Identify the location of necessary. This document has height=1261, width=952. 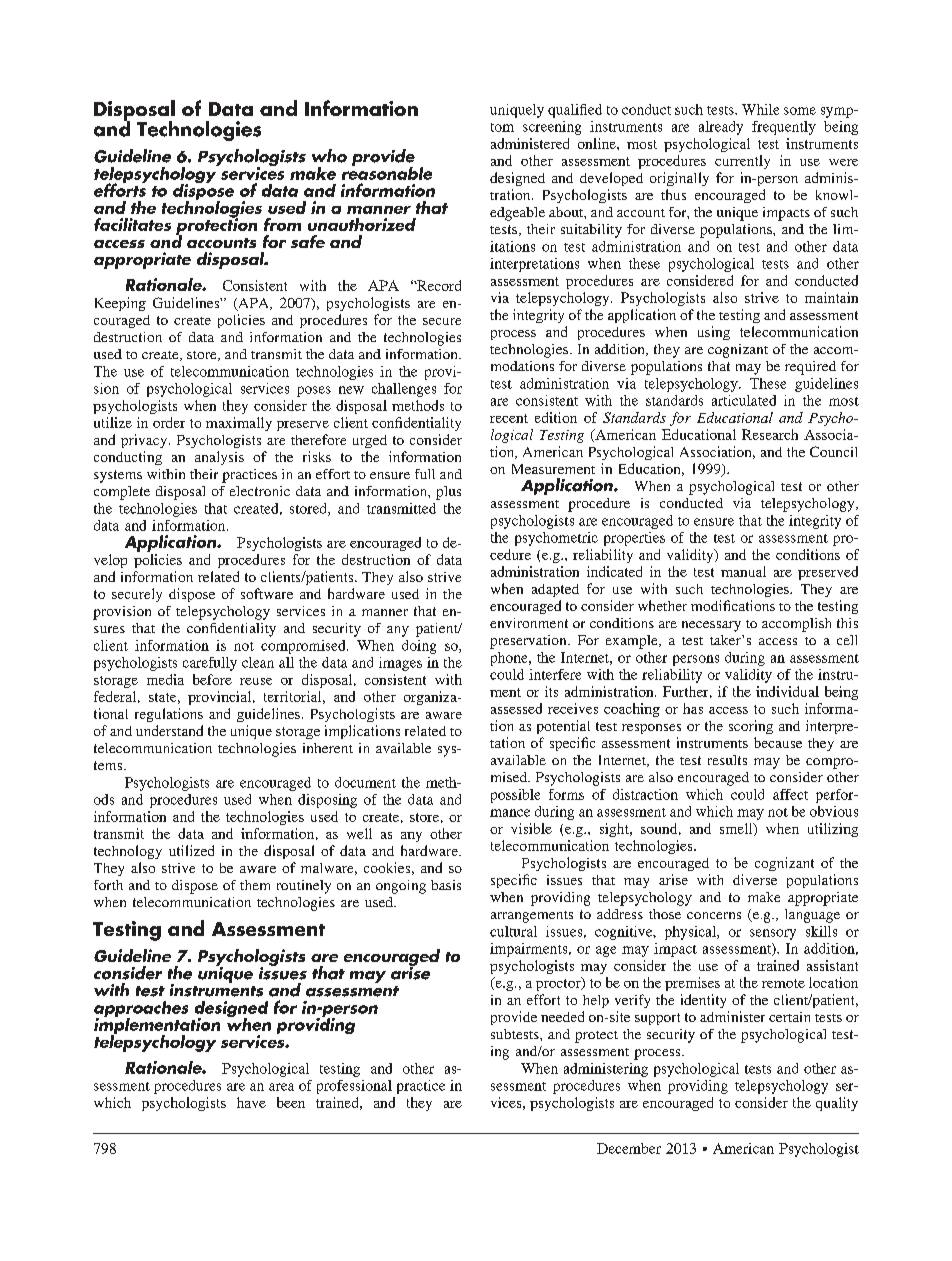
(711, 626).
